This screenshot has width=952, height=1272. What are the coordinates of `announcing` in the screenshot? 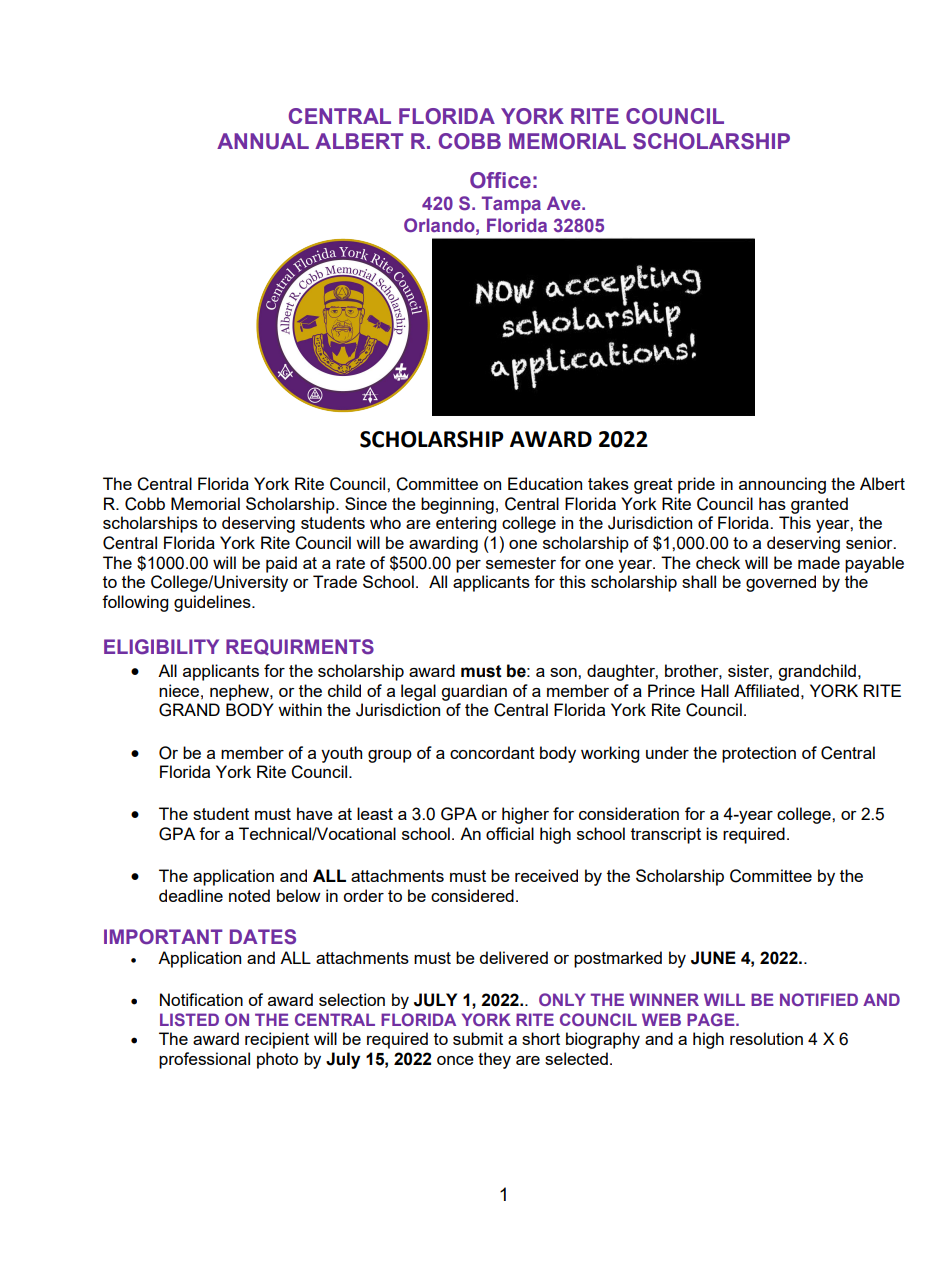 It's located at (782, 485).
